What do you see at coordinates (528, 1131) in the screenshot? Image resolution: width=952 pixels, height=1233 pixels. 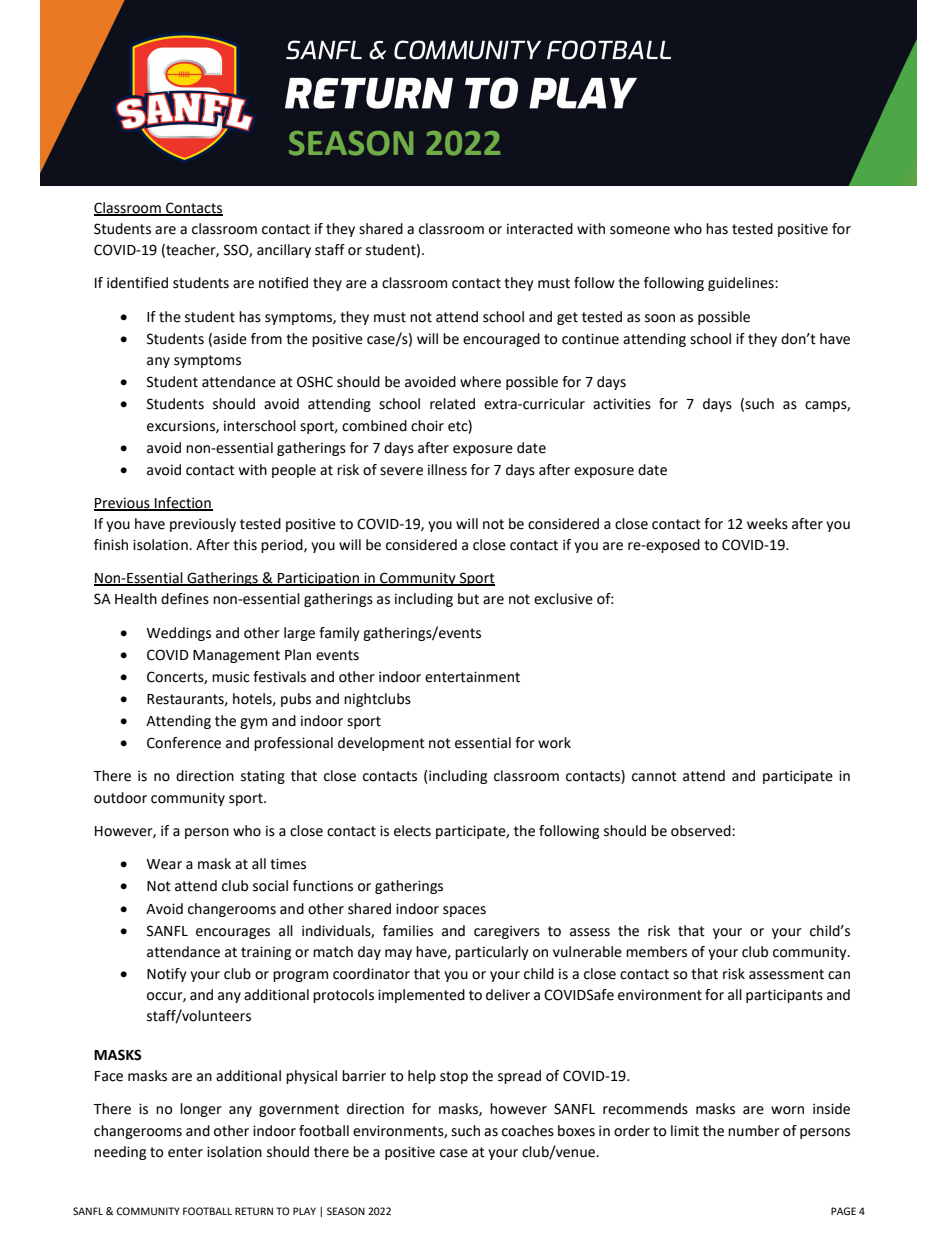 I see `coaches` at bounding box center [528, 1131].
